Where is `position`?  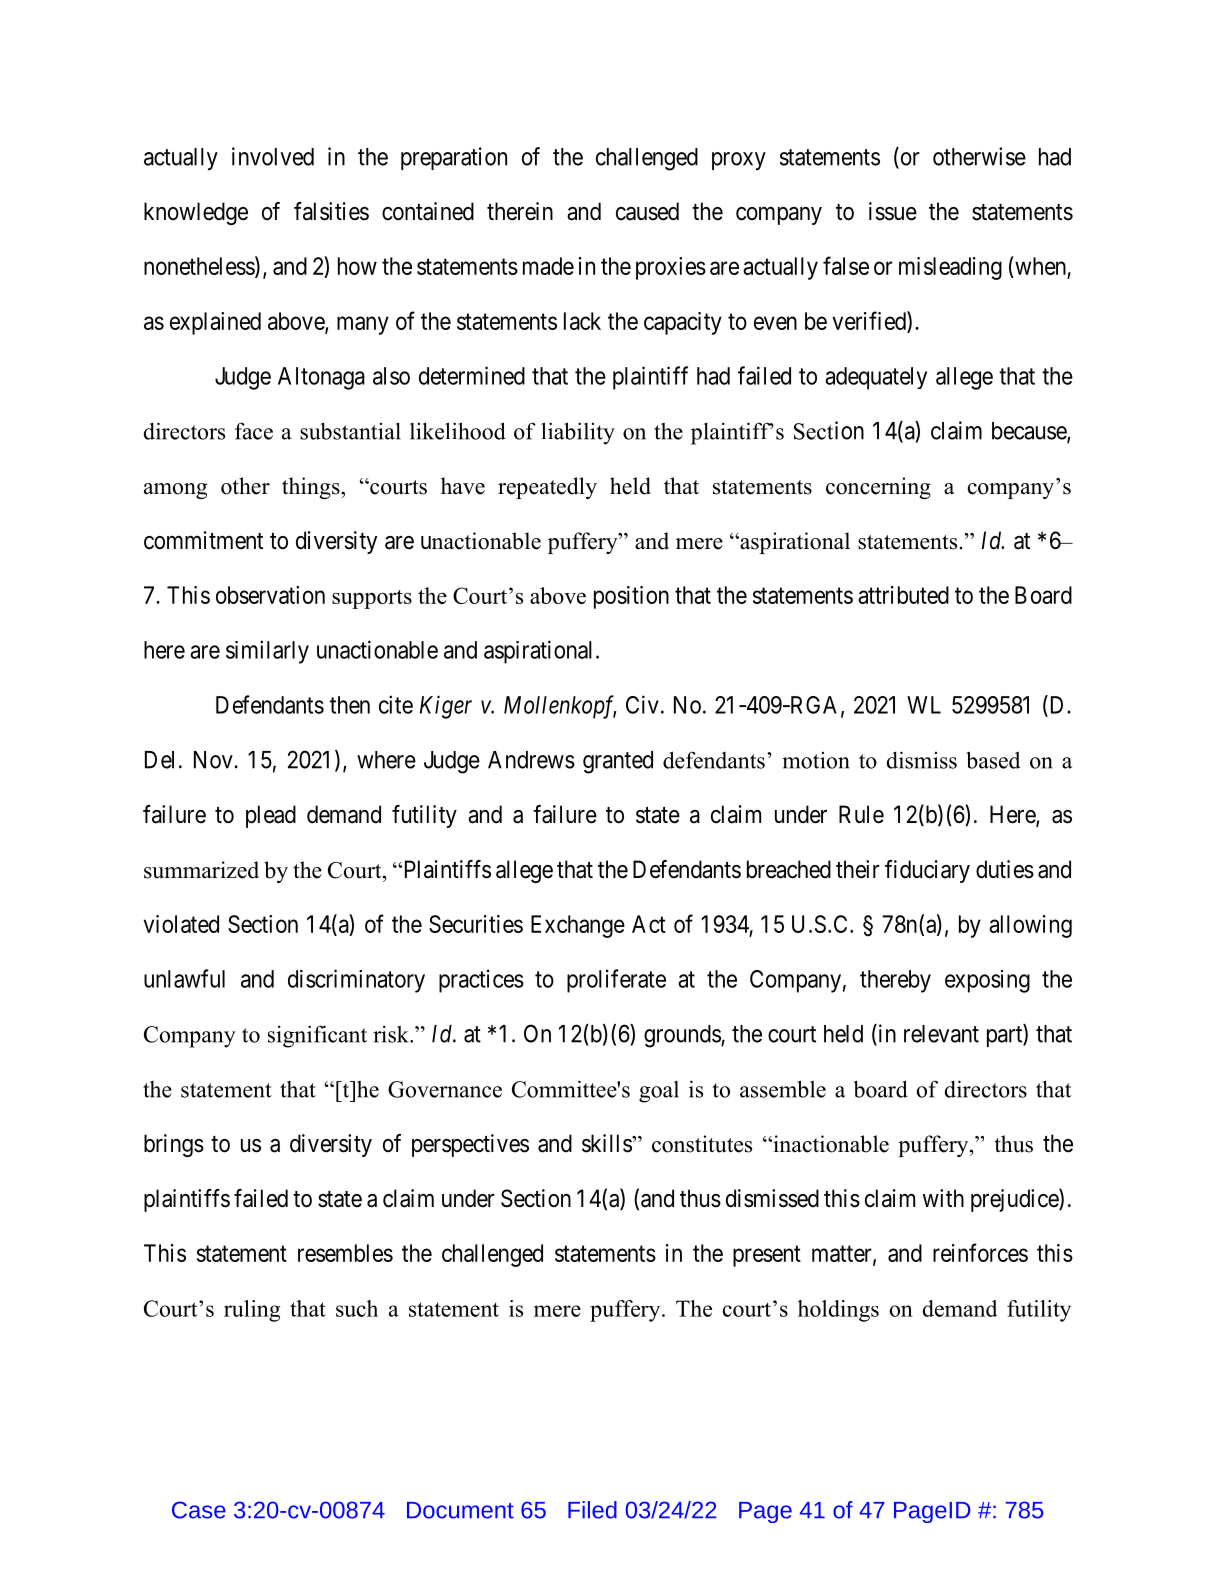
position is located at coordinates (631, 597).
